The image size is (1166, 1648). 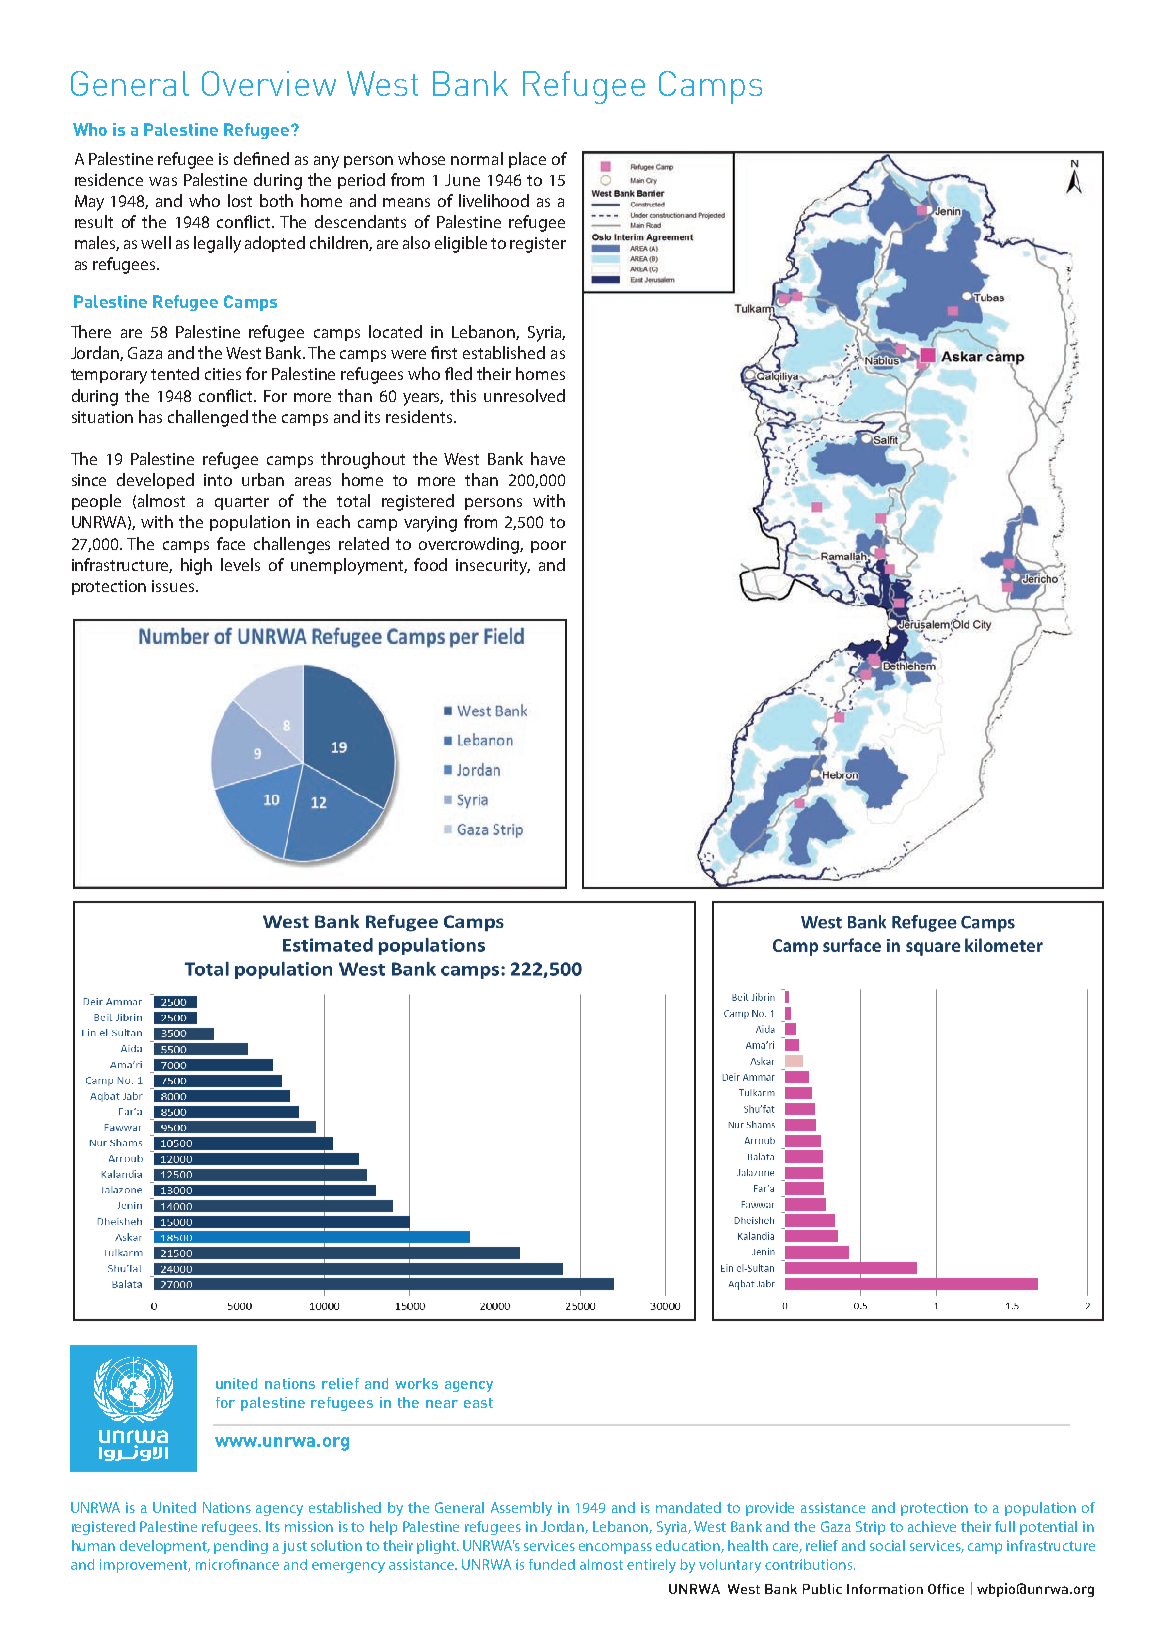 I want to click on livelihood, so click(x=494, y=200).
